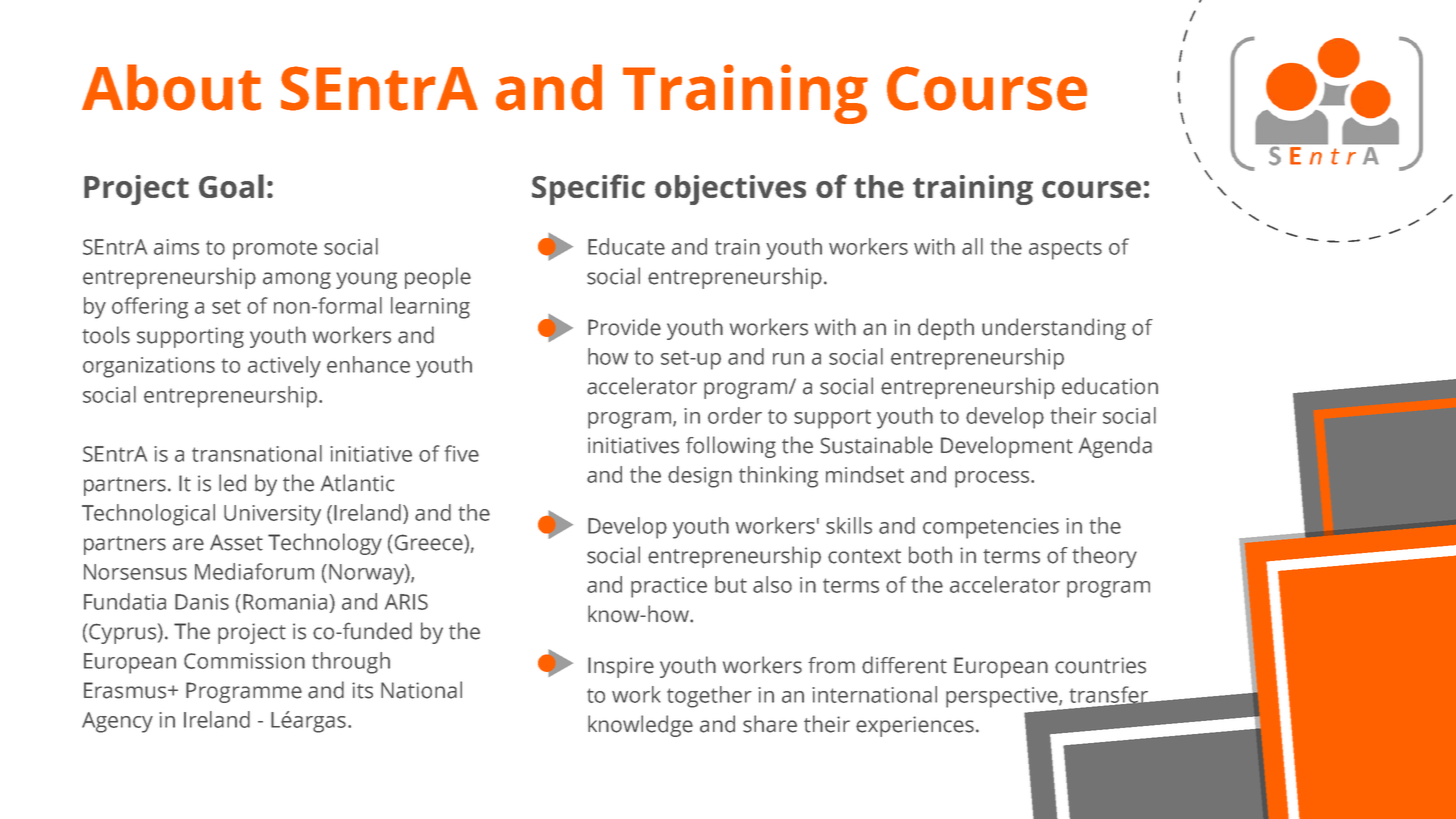 The image size is (1456, 819). What do you see at coordinates (126, 690) in the image?
I see `Erasmus` at bounding box center [126, 690].
